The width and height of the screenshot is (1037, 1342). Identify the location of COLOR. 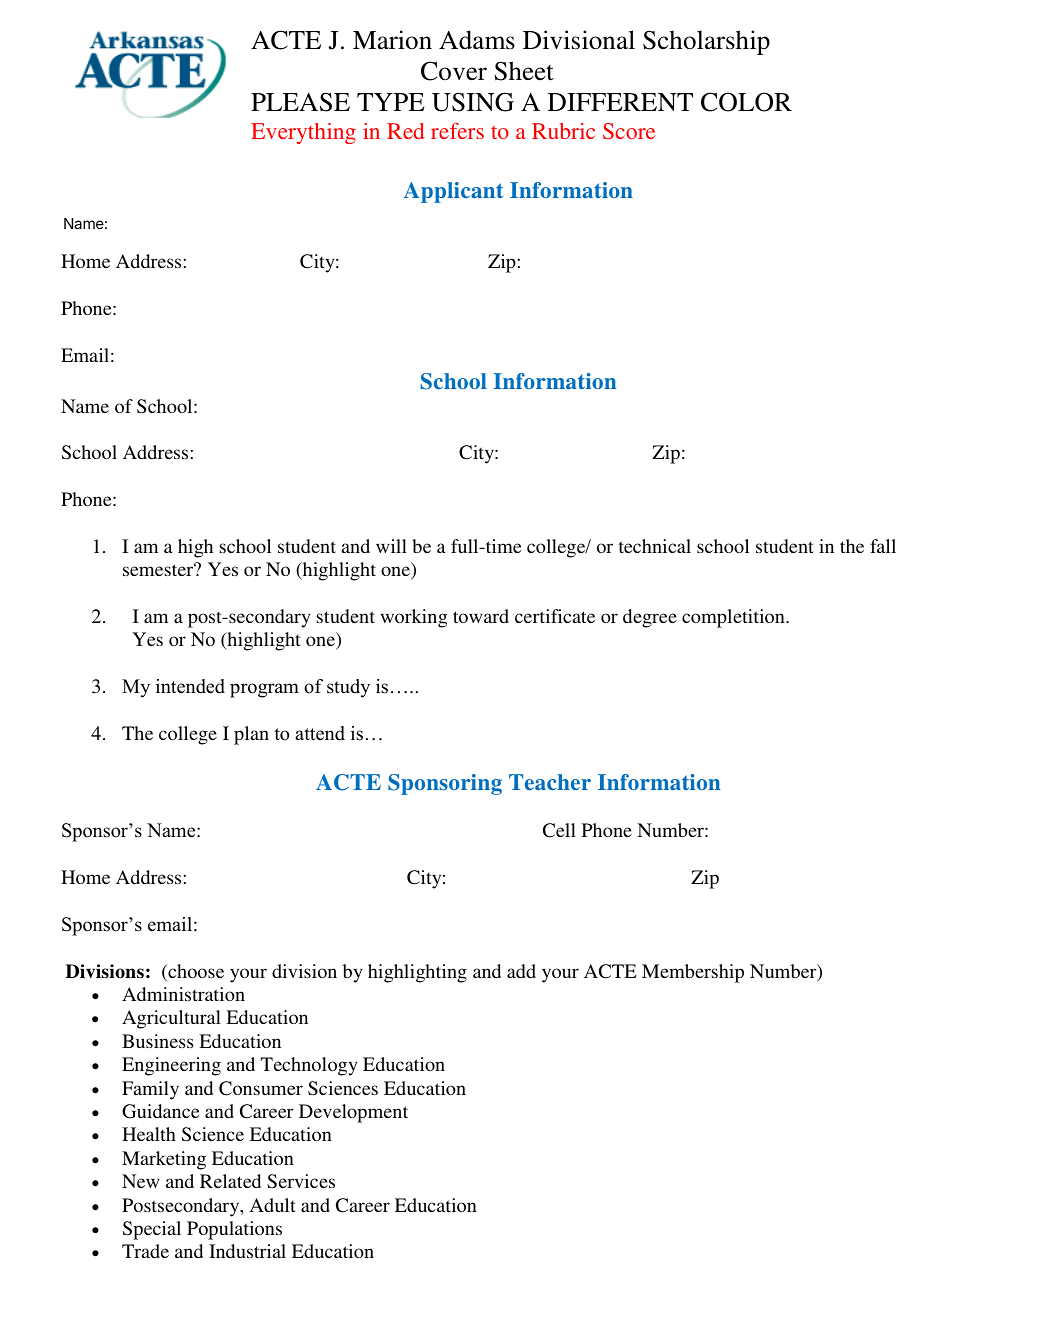
(746, 102).
